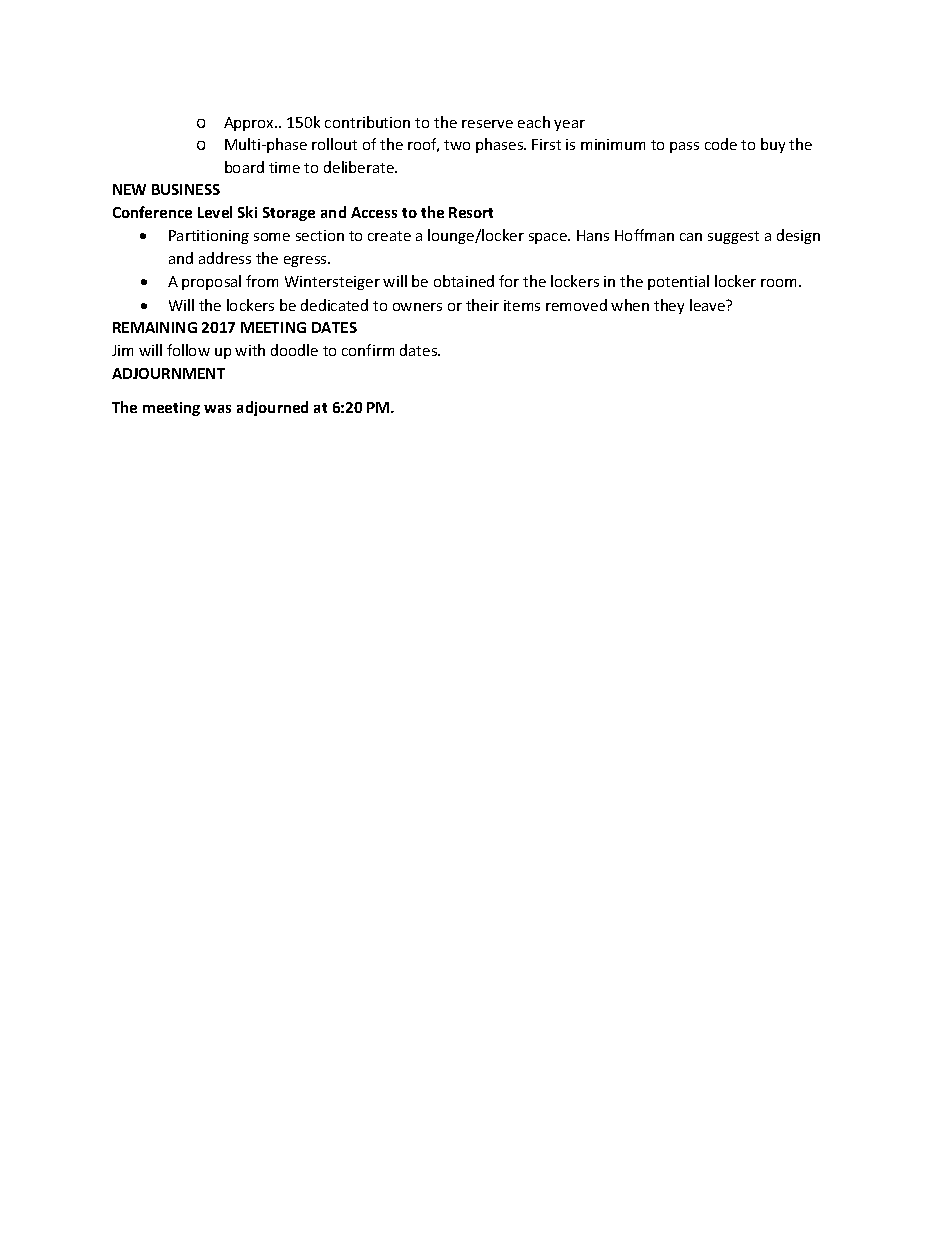 The height and width of the screenshot is (1233, 952). What do you see at coordinates (487, 124) in the screenshot?
I see `reserve` at bounding box center [487, 124].
